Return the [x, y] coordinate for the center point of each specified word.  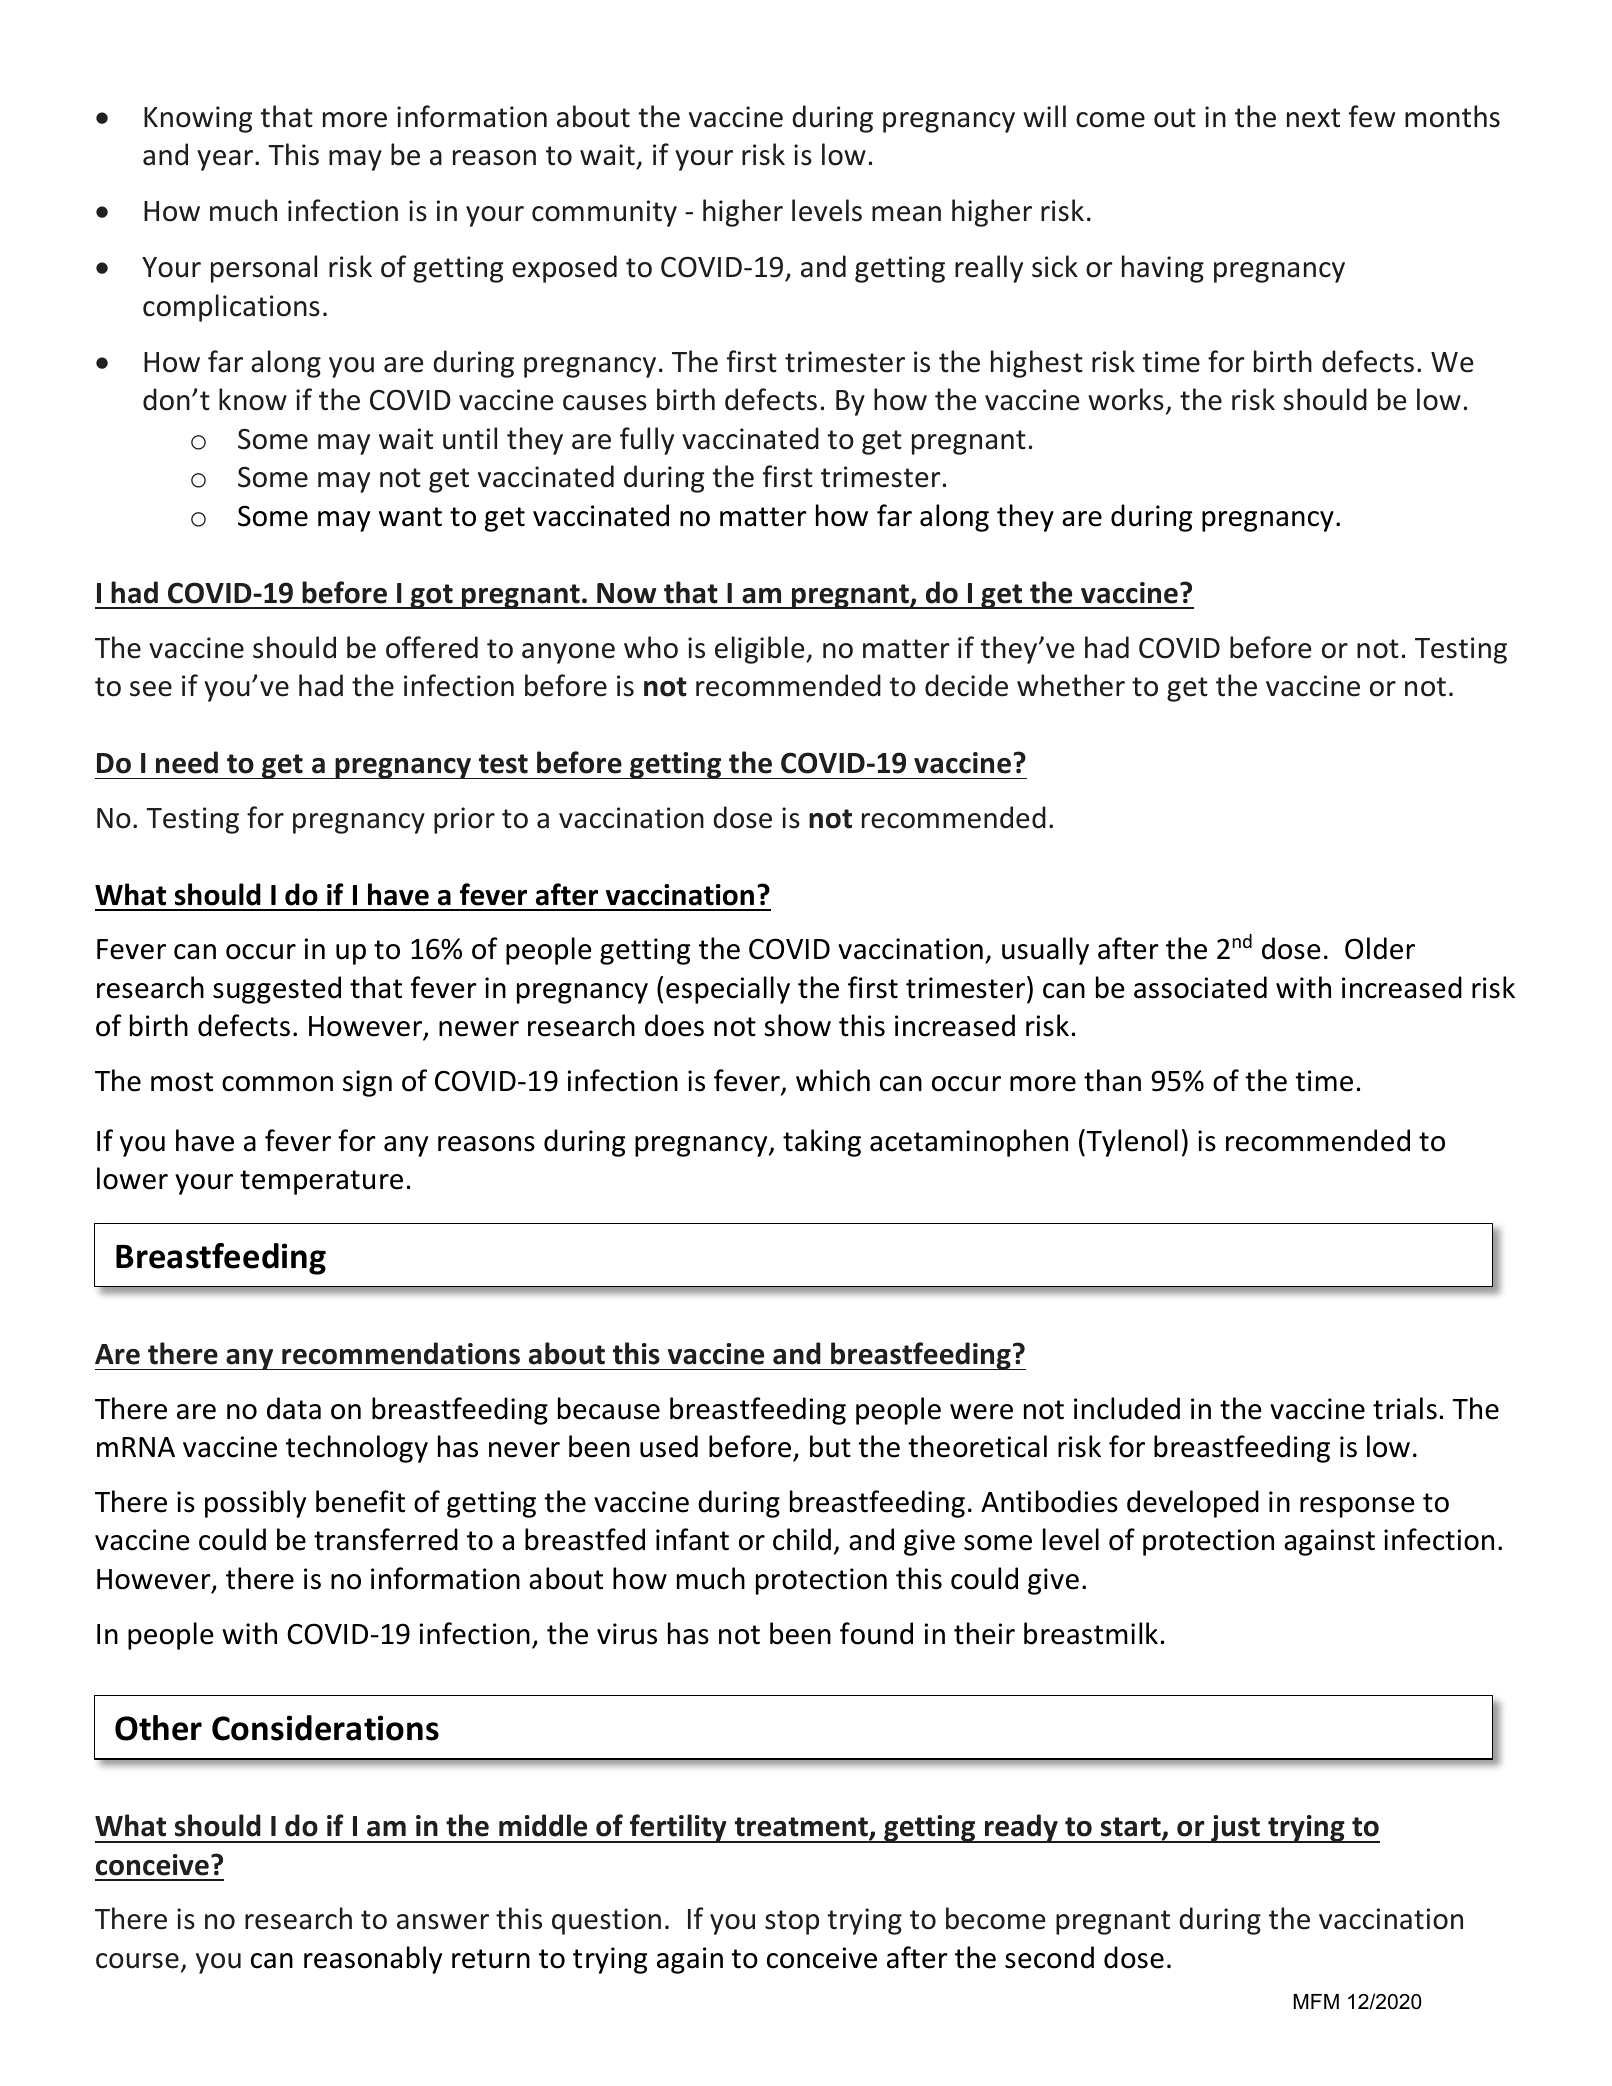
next [1313, 118]
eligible [761, 650]
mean [906, 214]
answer [443, 1922]
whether [1071, 685]
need [187, 762]
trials [1405, 1408]
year [226, 160]
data [294, 1408]
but [830, 1446]
